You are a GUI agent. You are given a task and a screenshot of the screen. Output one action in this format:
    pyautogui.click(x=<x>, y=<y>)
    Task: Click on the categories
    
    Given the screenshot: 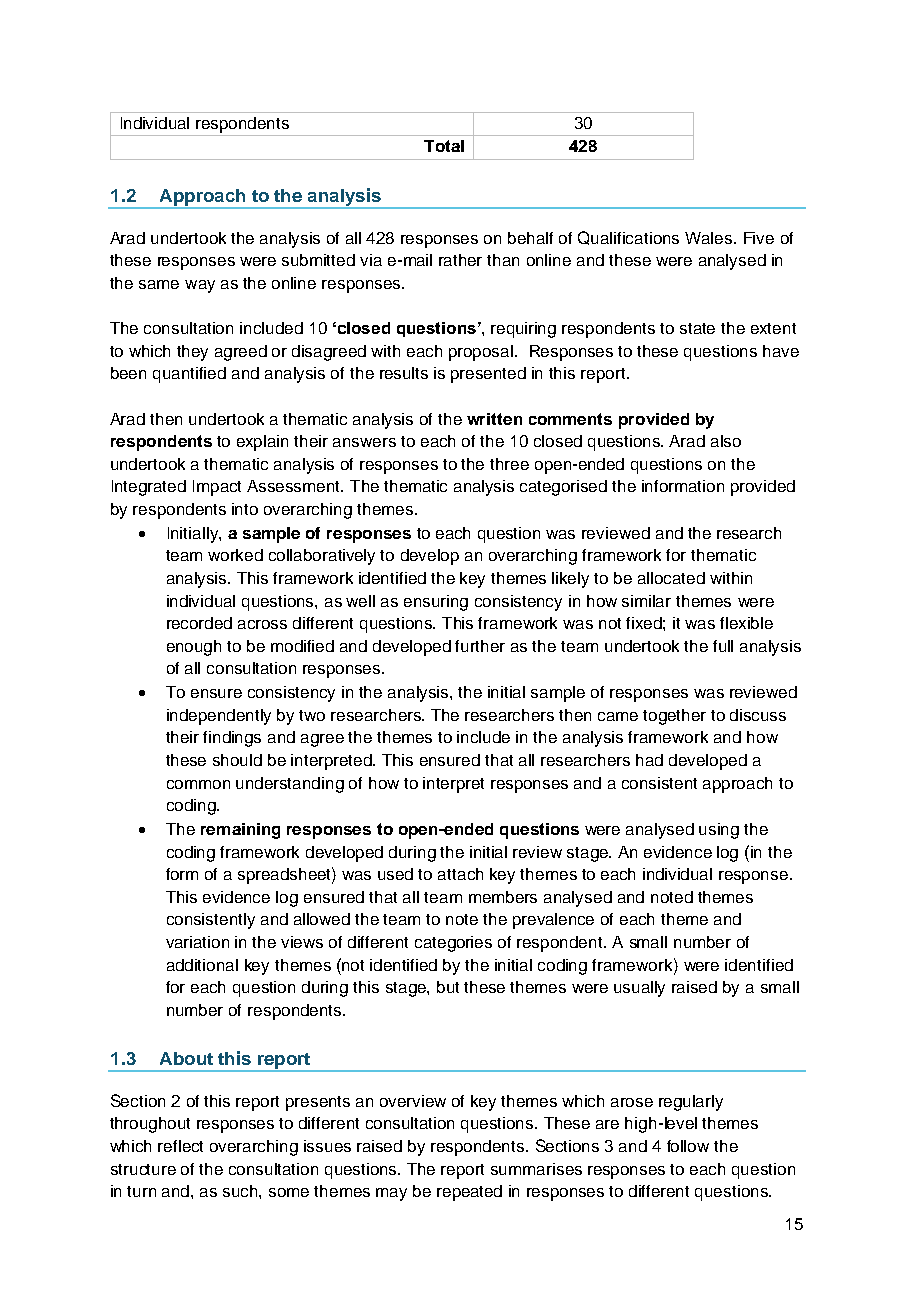 What is the action you would take?
    pyautogui.click(x=453, y=944)
